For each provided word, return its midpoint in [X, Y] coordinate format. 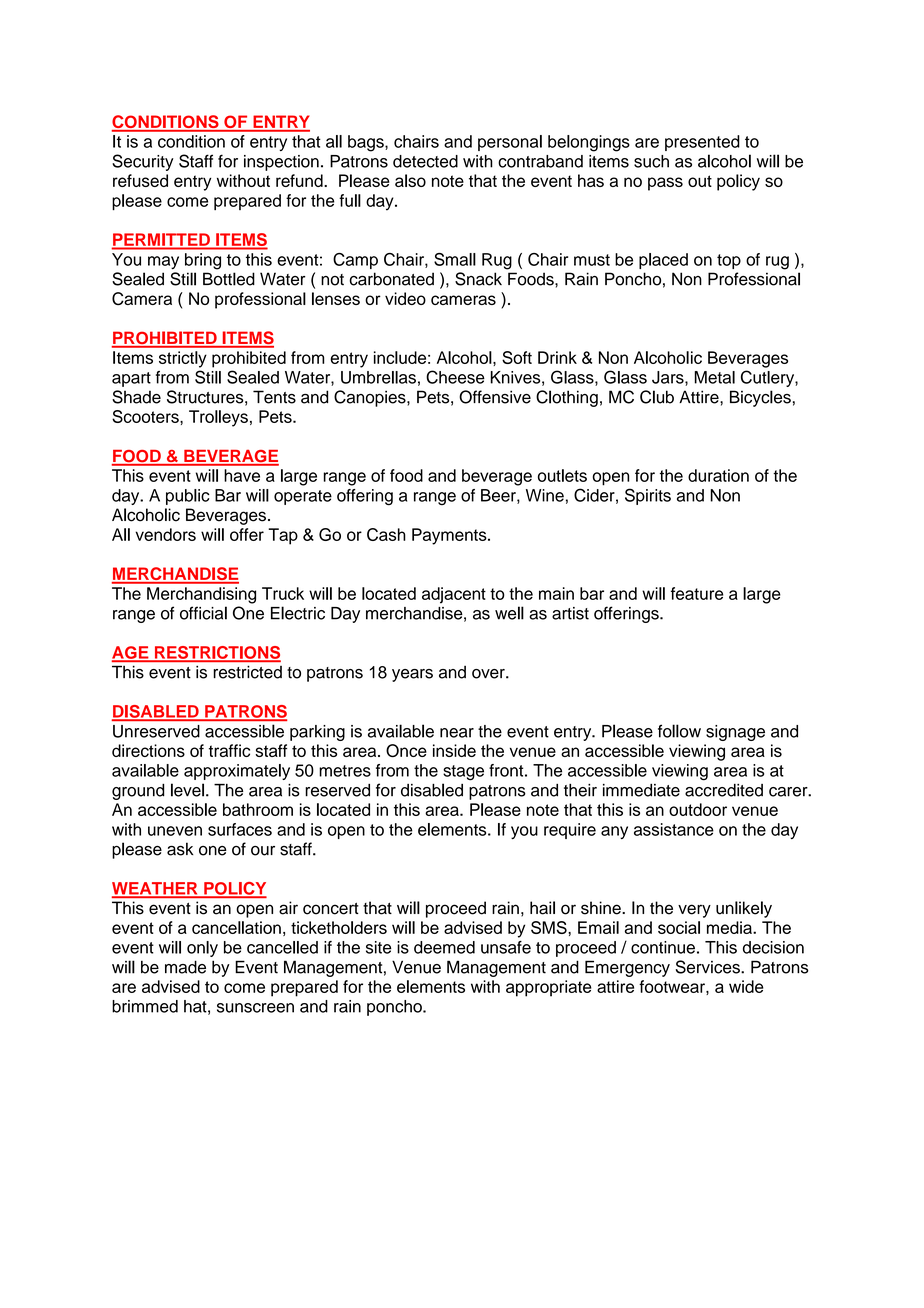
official [203, 613]
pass [665, 184]
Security [143, 162]
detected [425, 161]
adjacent [454, 595]
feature [697, 593]
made [185, 967]
